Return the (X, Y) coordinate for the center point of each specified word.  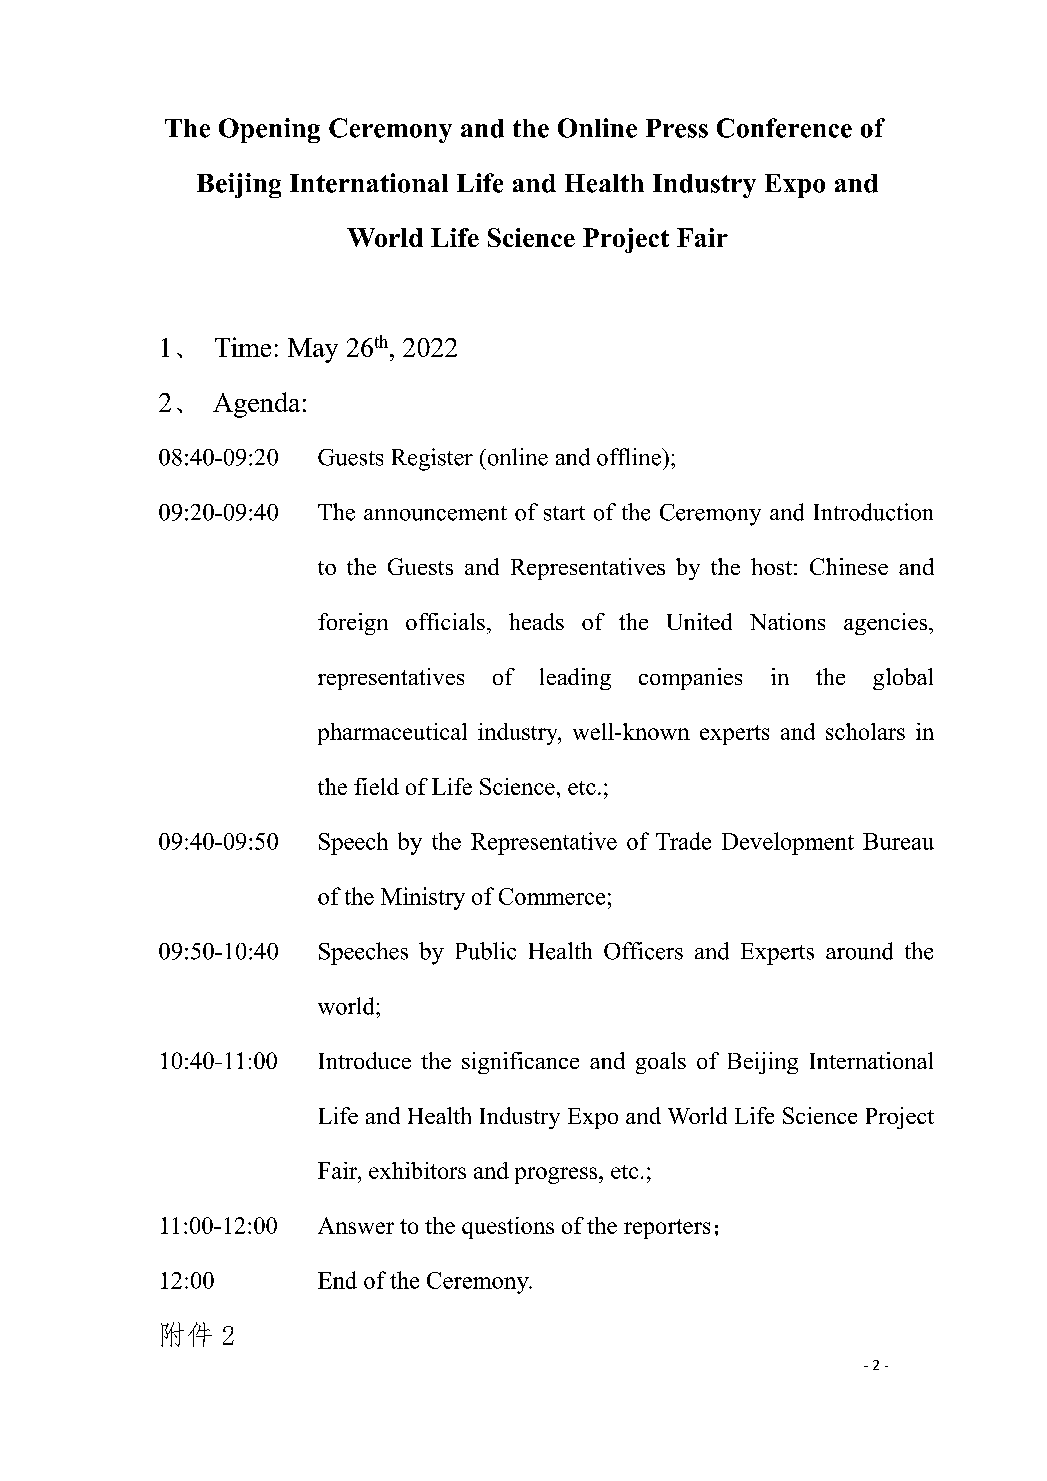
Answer (356, 1225)
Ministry (423, 898)
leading (575, 679)
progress (557, 1175)
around (859, 951)
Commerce (552, 896)
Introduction (873, 512)
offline (630, 457)
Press (677, 128)
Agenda (256, 405)
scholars (865, 731)
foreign (353, 624)
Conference (784, 128)
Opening (269, 130)
